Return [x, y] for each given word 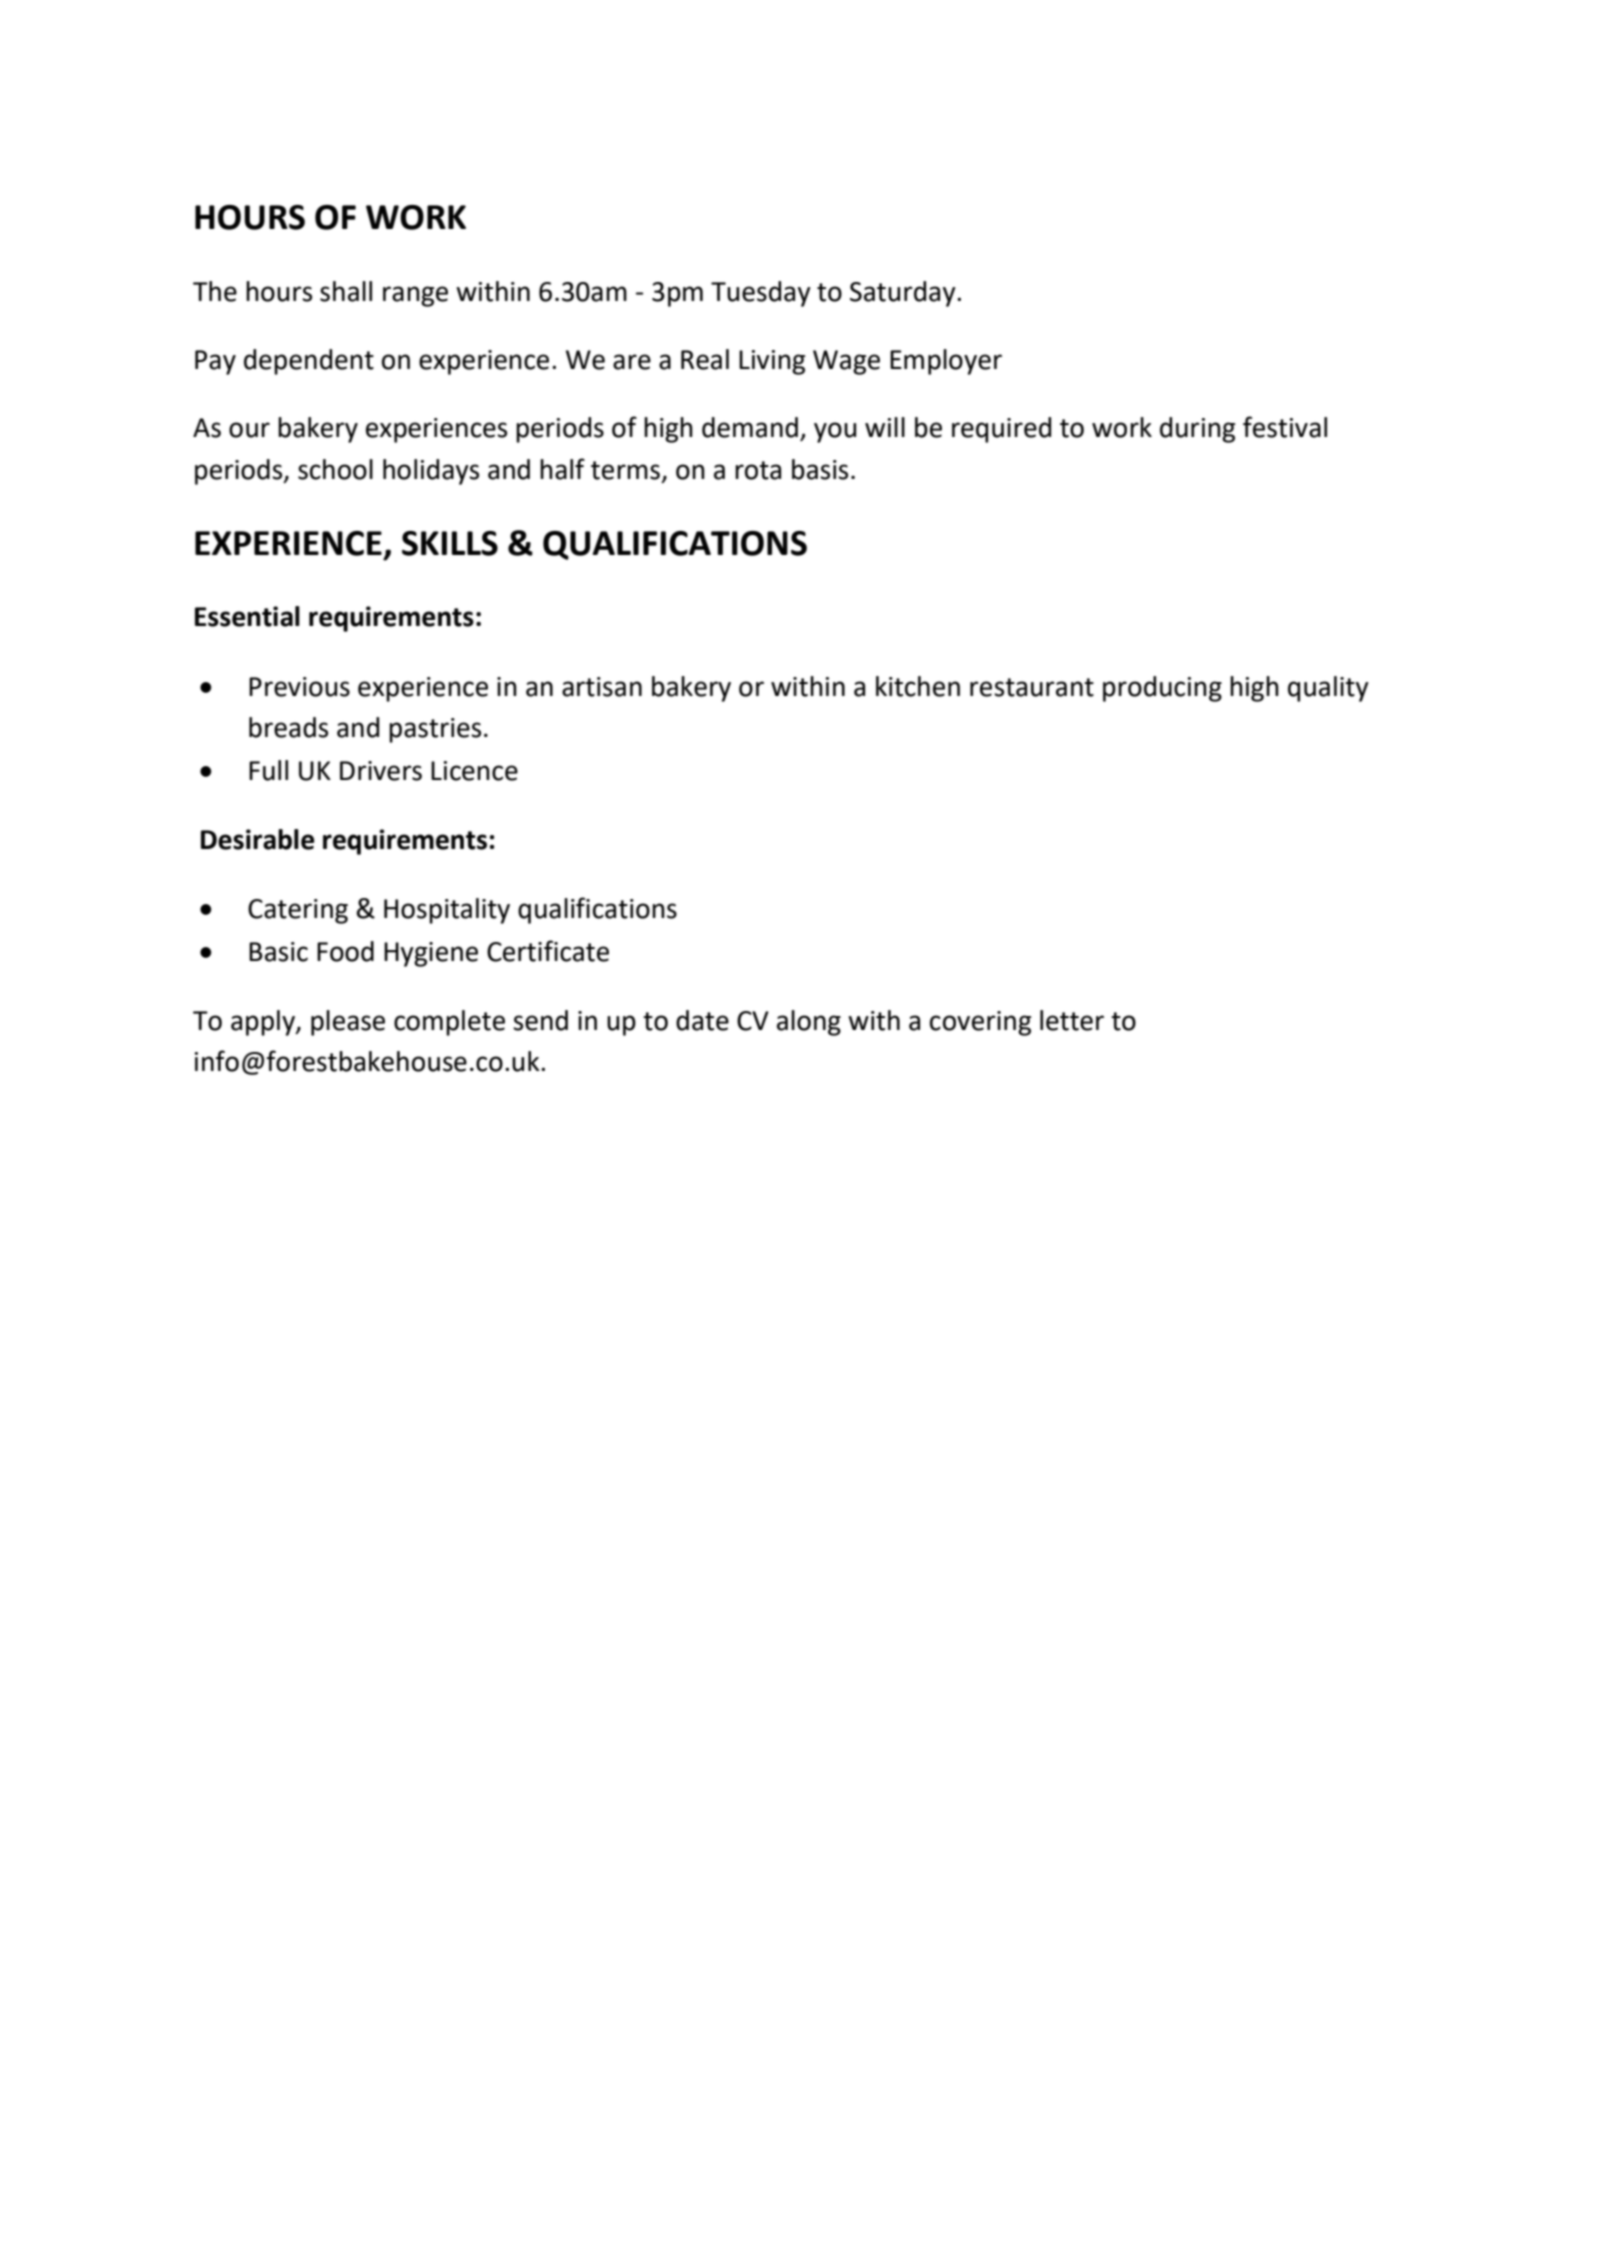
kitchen [918, 686]
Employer [946, 362]
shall [346, 291]
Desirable [257, 839]
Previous [299, 687]
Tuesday [761, 294]
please [348, 1023]
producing [1162, 689]
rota [758, 470]
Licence [474, 771]
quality [1328, 689]
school [335, 469]
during [1197, 430]
